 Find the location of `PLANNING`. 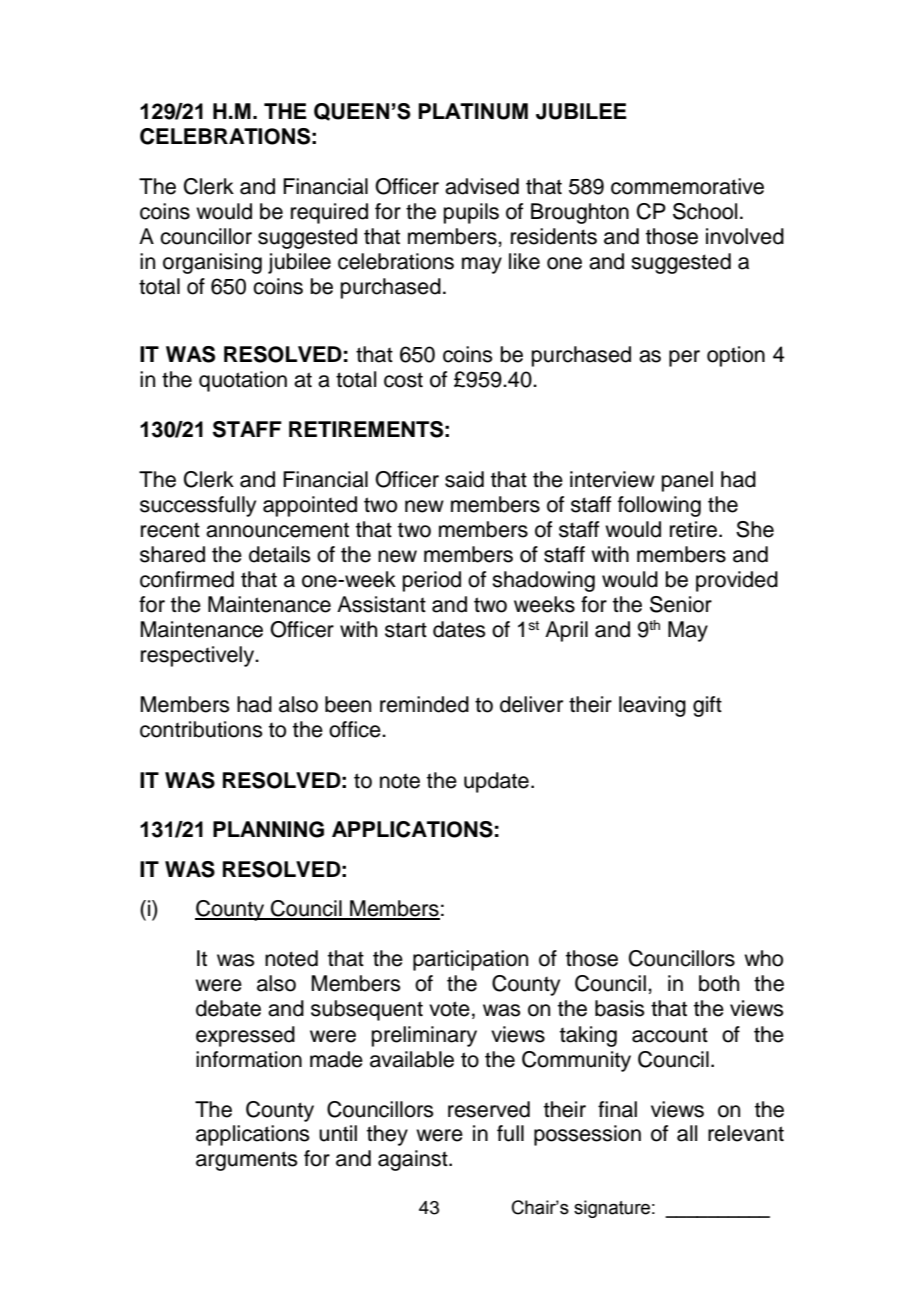

PLANNING is located at coordinates (268, 829).
